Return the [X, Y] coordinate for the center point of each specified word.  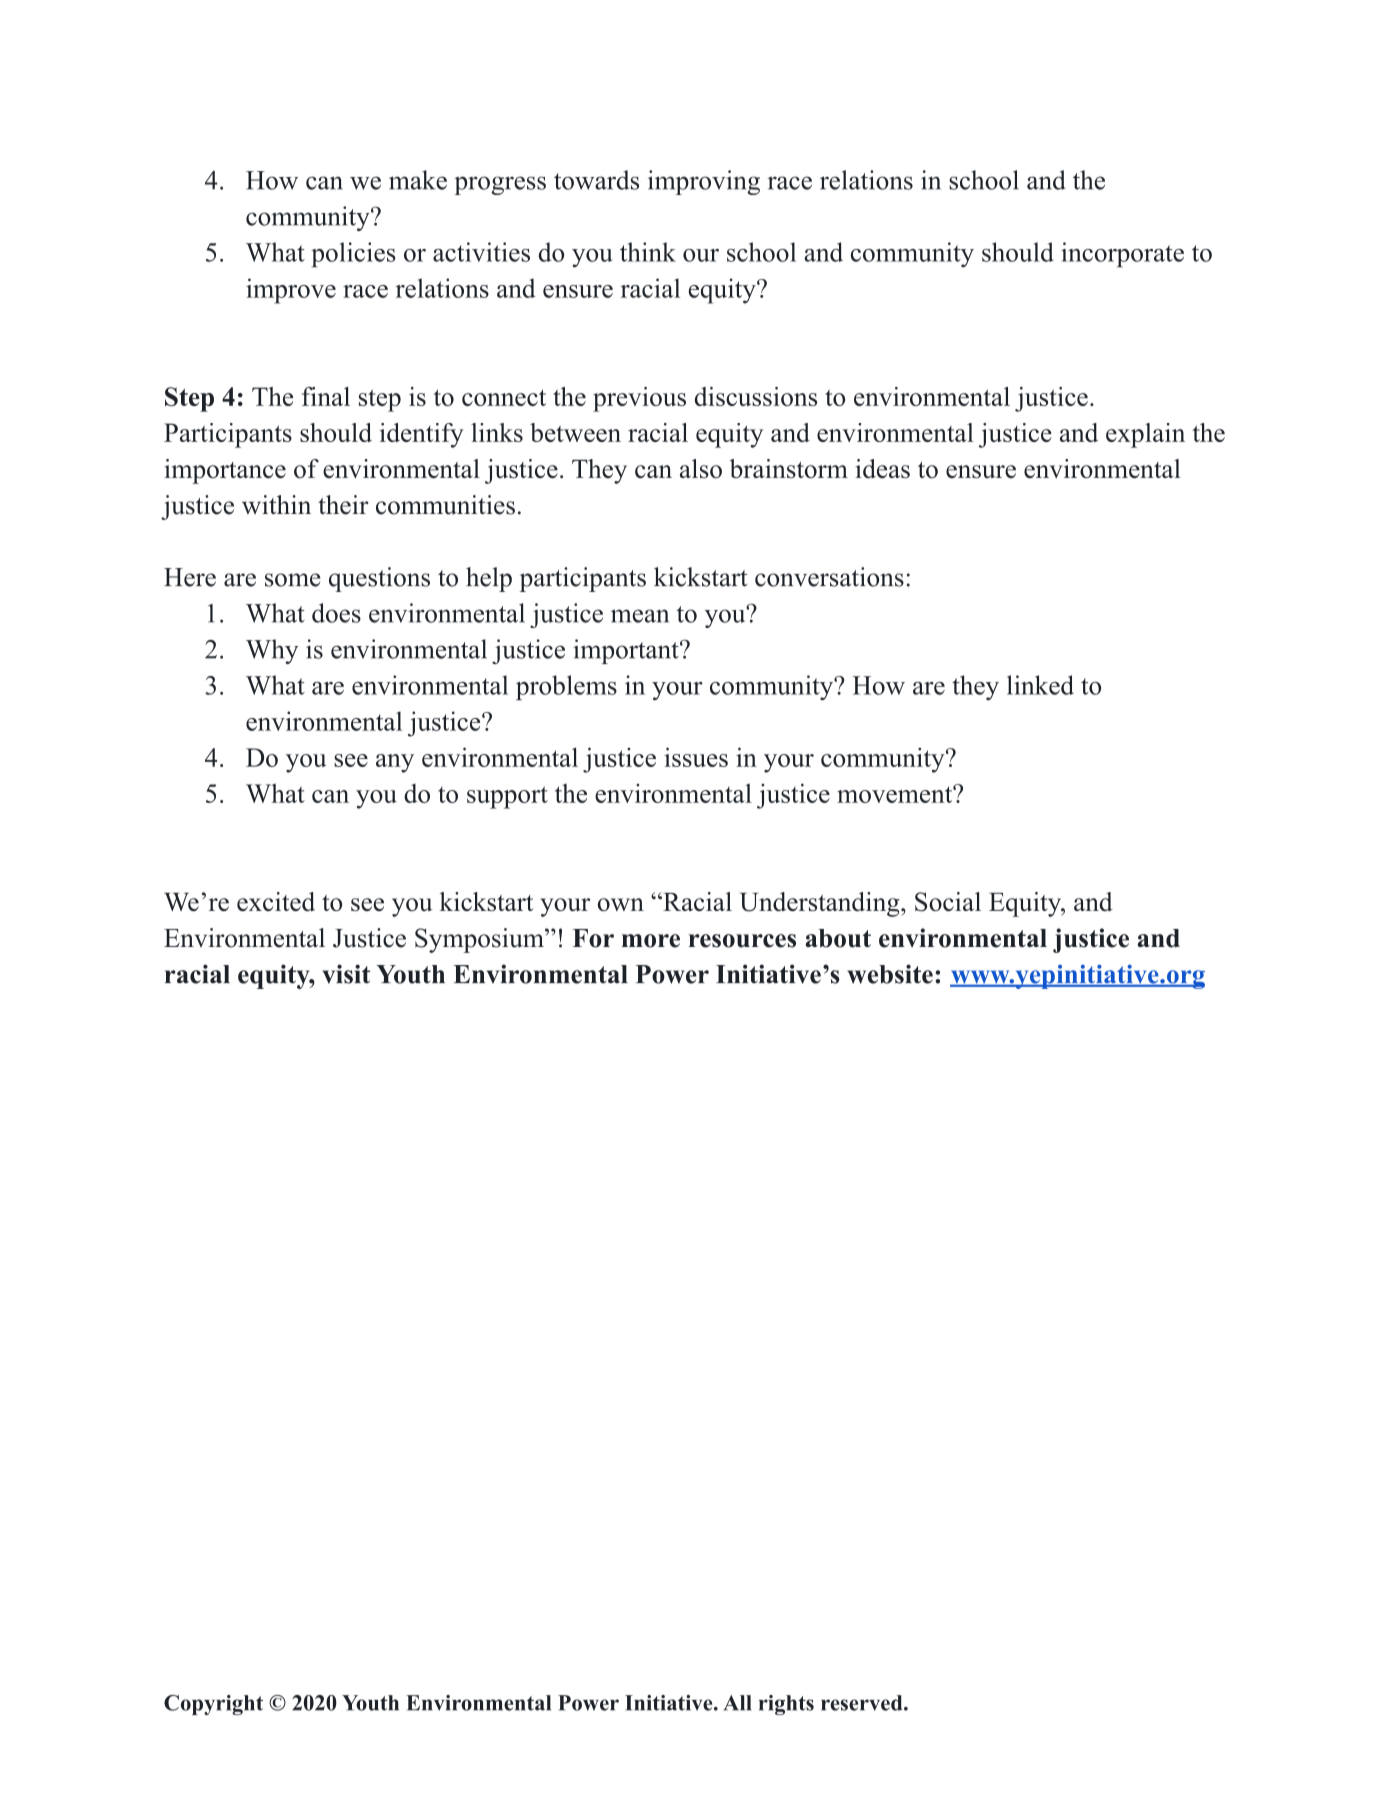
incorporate [1122, 254]
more [651, 941]
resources [742, 941]
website [890, 974]
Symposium [480, 940]
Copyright [213, 1705]
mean [640, 616]
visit [346, 974]
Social [948, 902]
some [293, 580]
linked [1040, 685]
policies [353, 254]
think [648, 252]
